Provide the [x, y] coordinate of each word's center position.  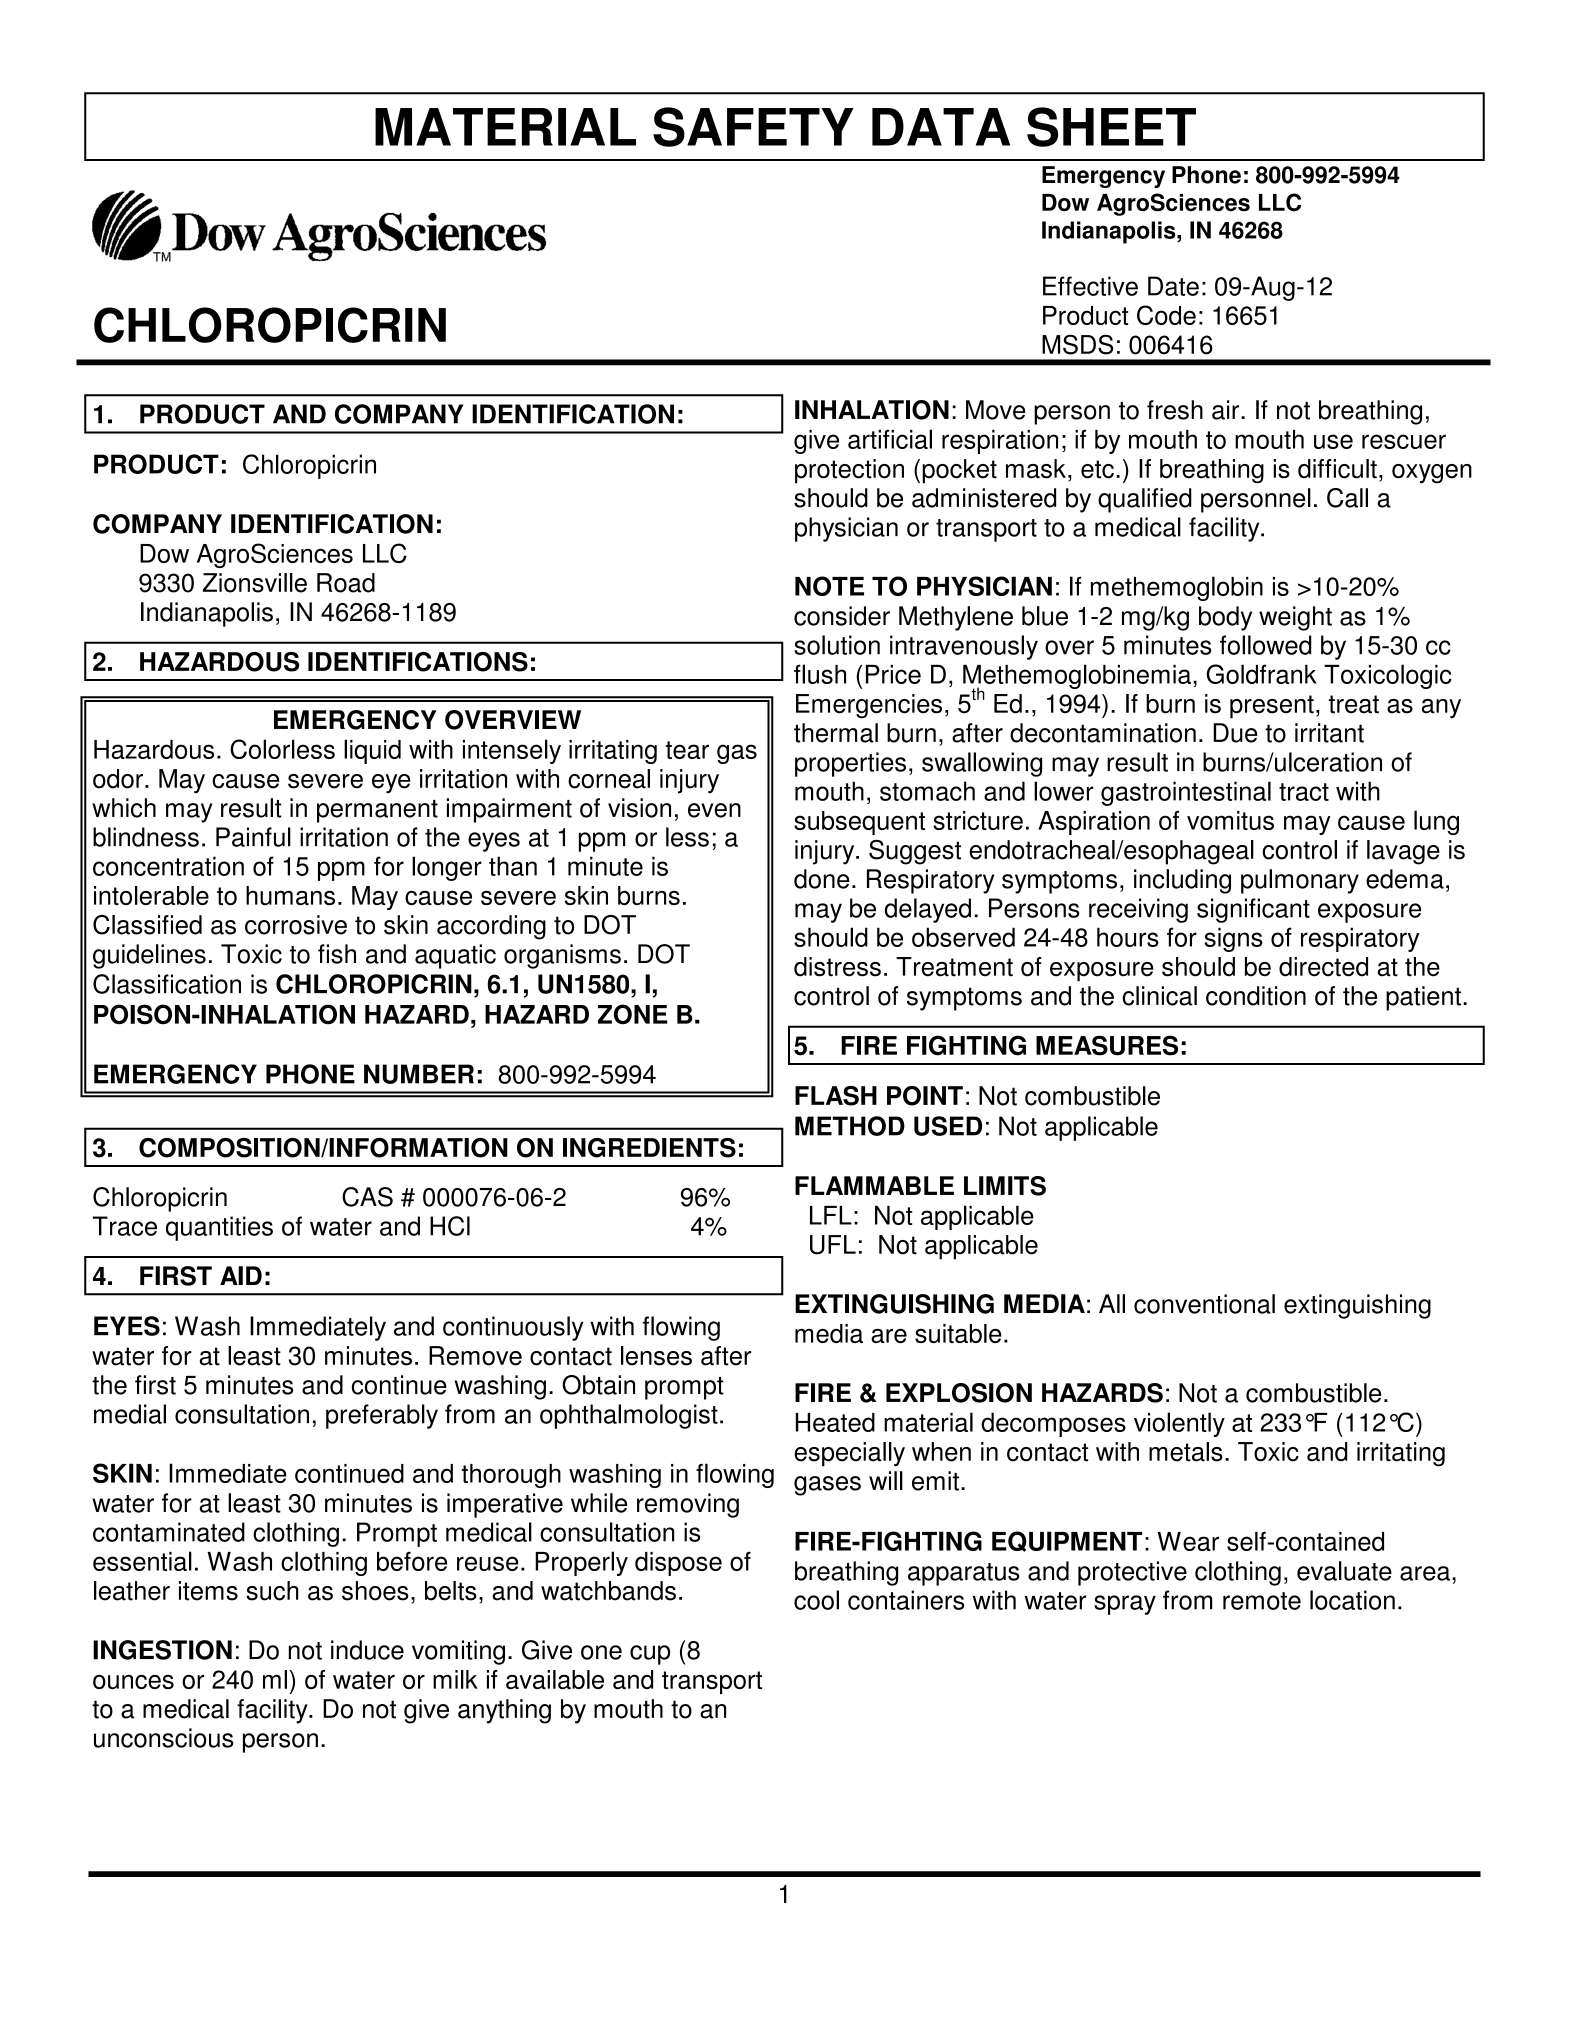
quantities [219, 1228]
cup [650, 1655]
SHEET [1111, 127]
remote [1262, 1601]
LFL [831, 1215]
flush [820, 674]
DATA [941, 127]
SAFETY [753, 127]
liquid [372, 751]
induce [367, 1650]
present [1272, 707]
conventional [1204, 1304]
